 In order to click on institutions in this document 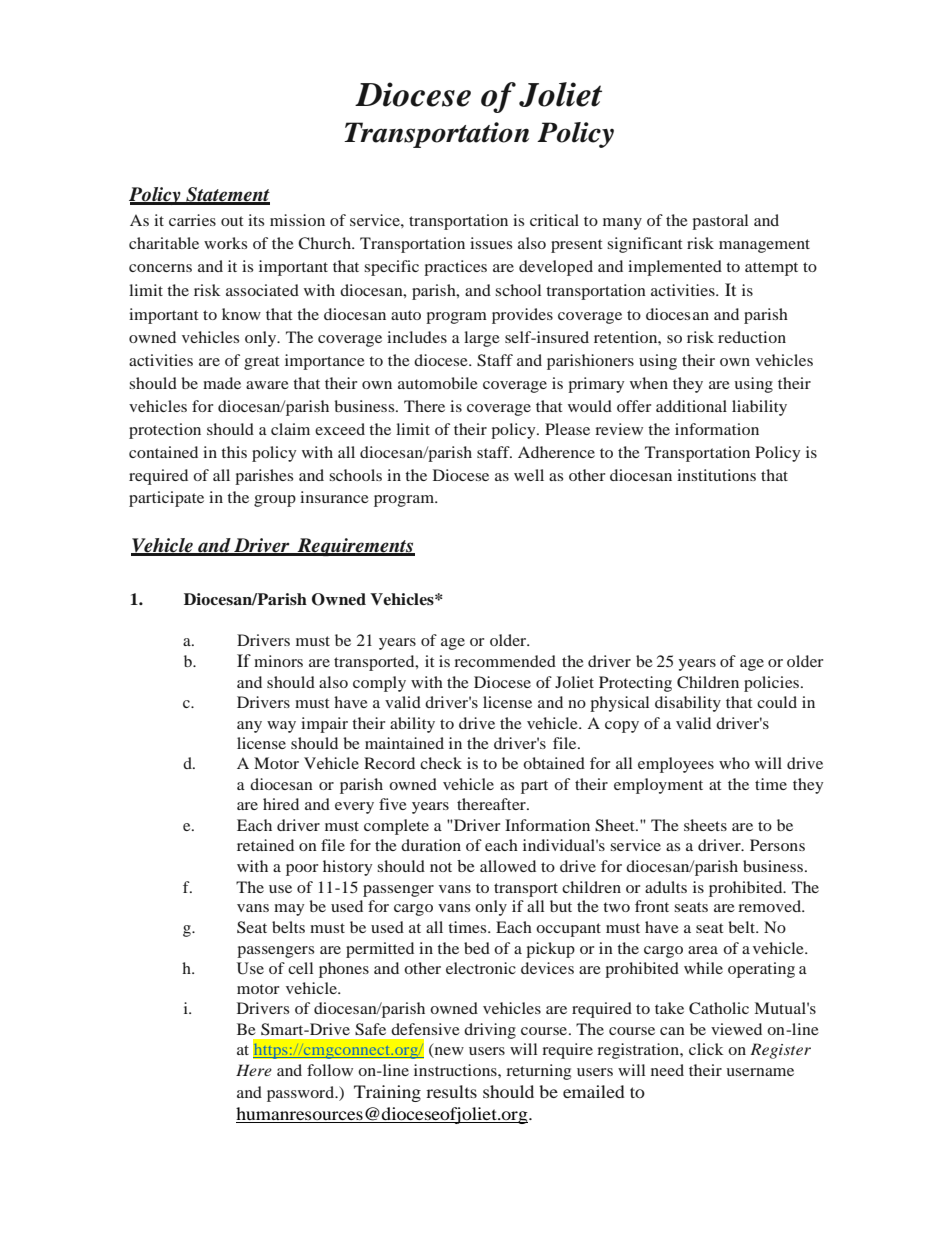, I will do `click(716, 475)`.
